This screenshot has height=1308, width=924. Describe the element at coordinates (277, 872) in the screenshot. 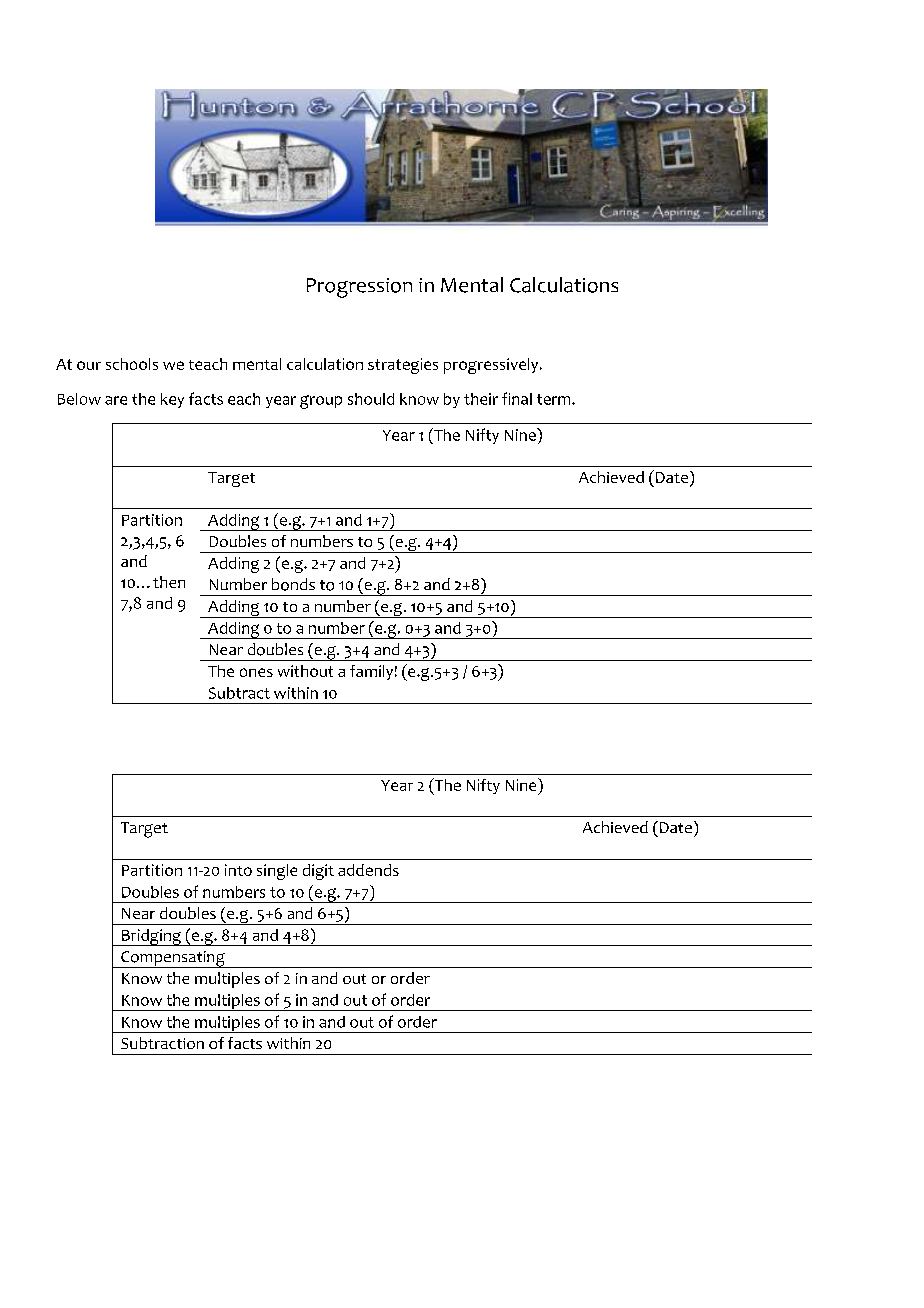

I see `single` at that location.
